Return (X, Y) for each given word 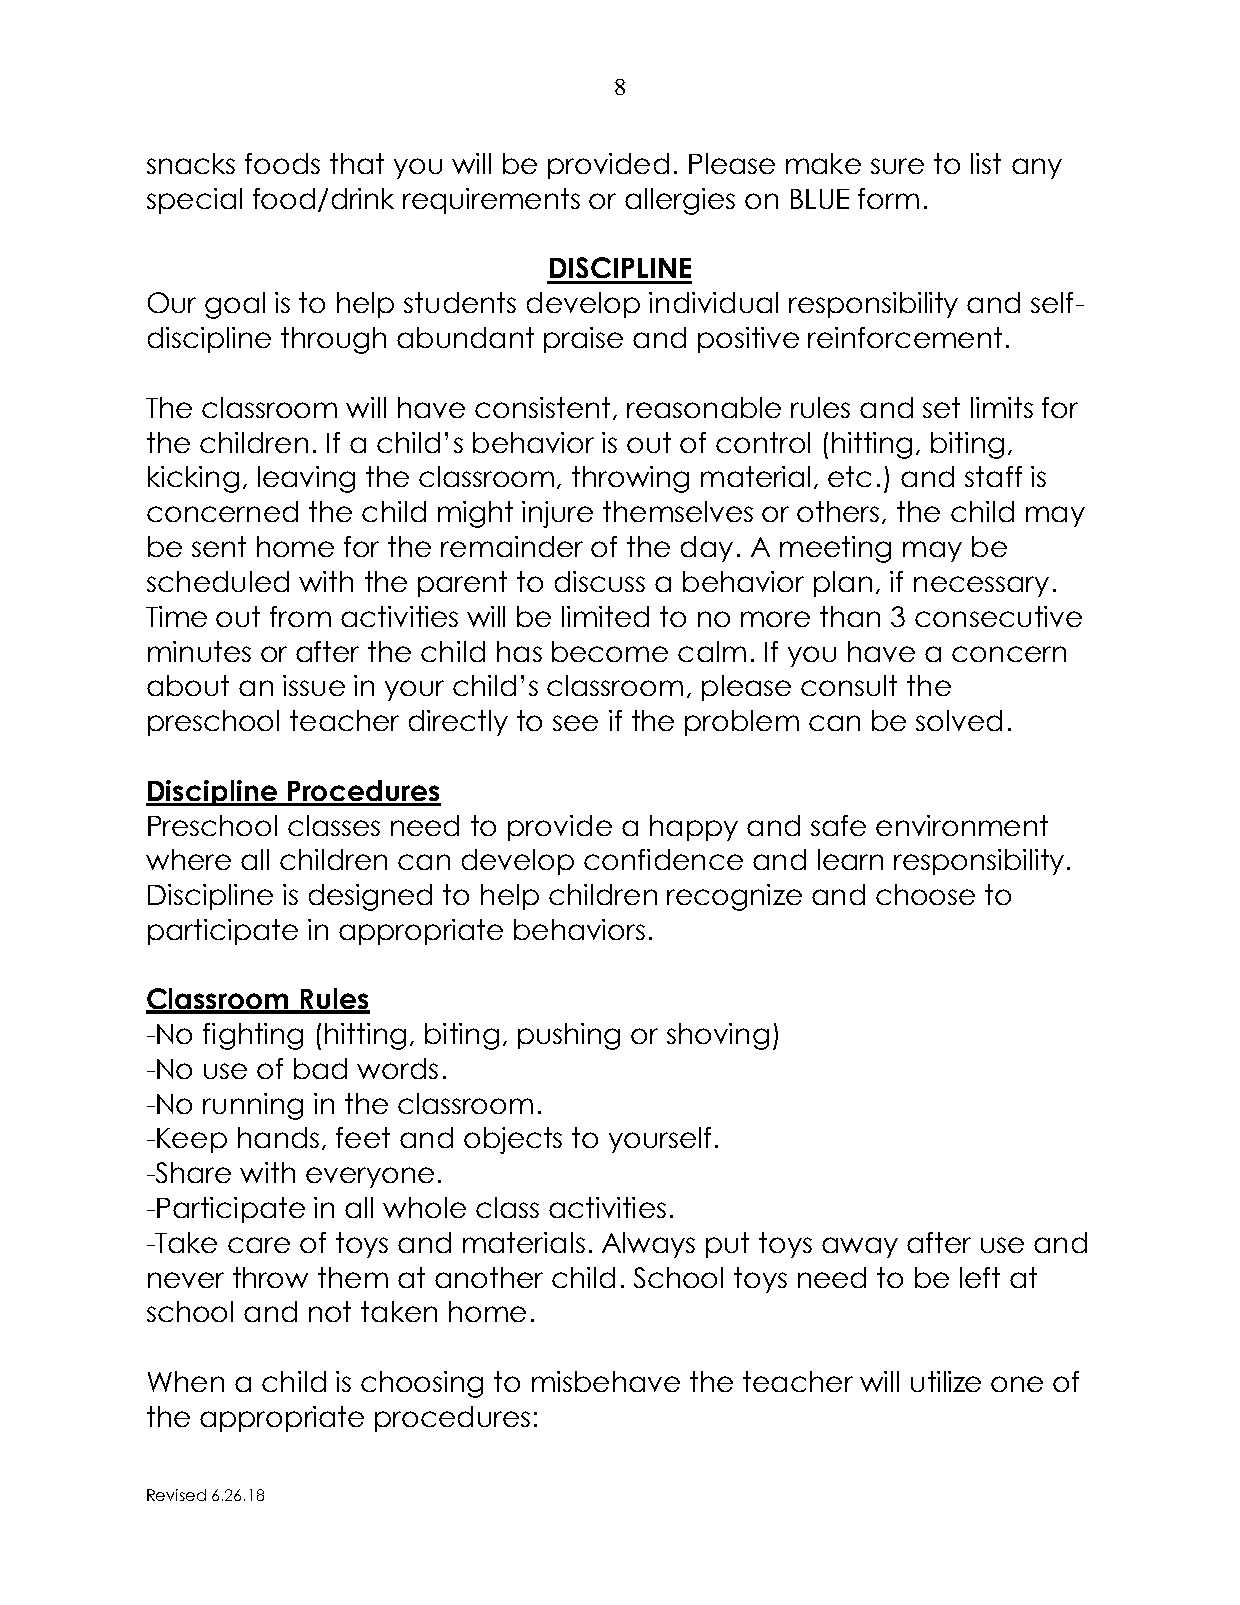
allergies (680, 201)
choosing (422, 1384)
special (194, 201)
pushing (569, 1036)
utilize (946, 1381)
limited (605, 616)
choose (925, 894)
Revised (176, 1495)
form (888, 198)
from (300, 616)
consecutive (998, 616)
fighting (253, 1036)
